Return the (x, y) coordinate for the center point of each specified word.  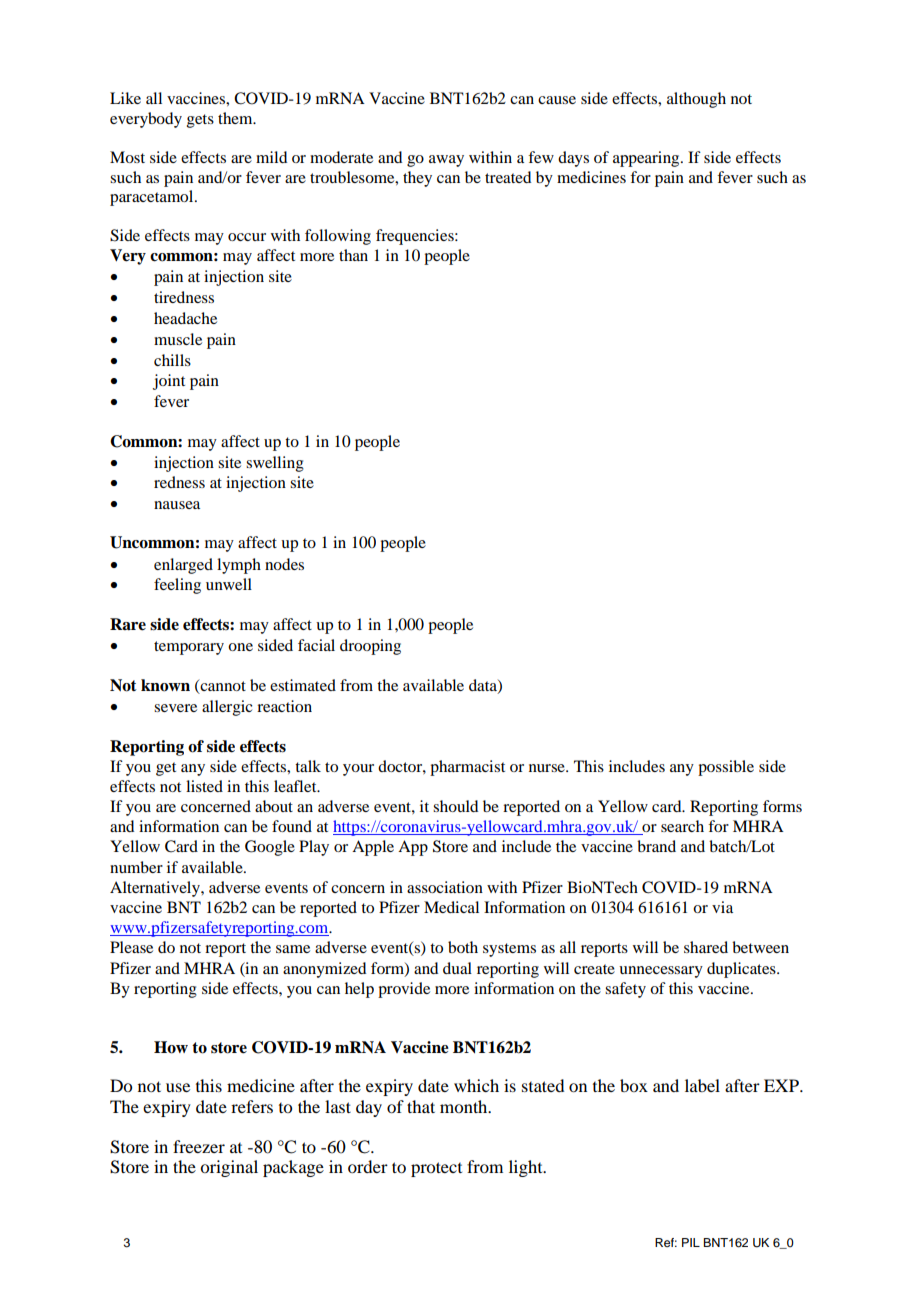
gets (200, 121)
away (446, 161)
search (682, 826)
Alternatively (156, 889)
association (445, 887)
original (229, 1168)
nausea (177, 505)
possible (726, 768)
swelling (275, 464)
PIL (691, 1242)
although (696, 100)
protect (436, 1169)
